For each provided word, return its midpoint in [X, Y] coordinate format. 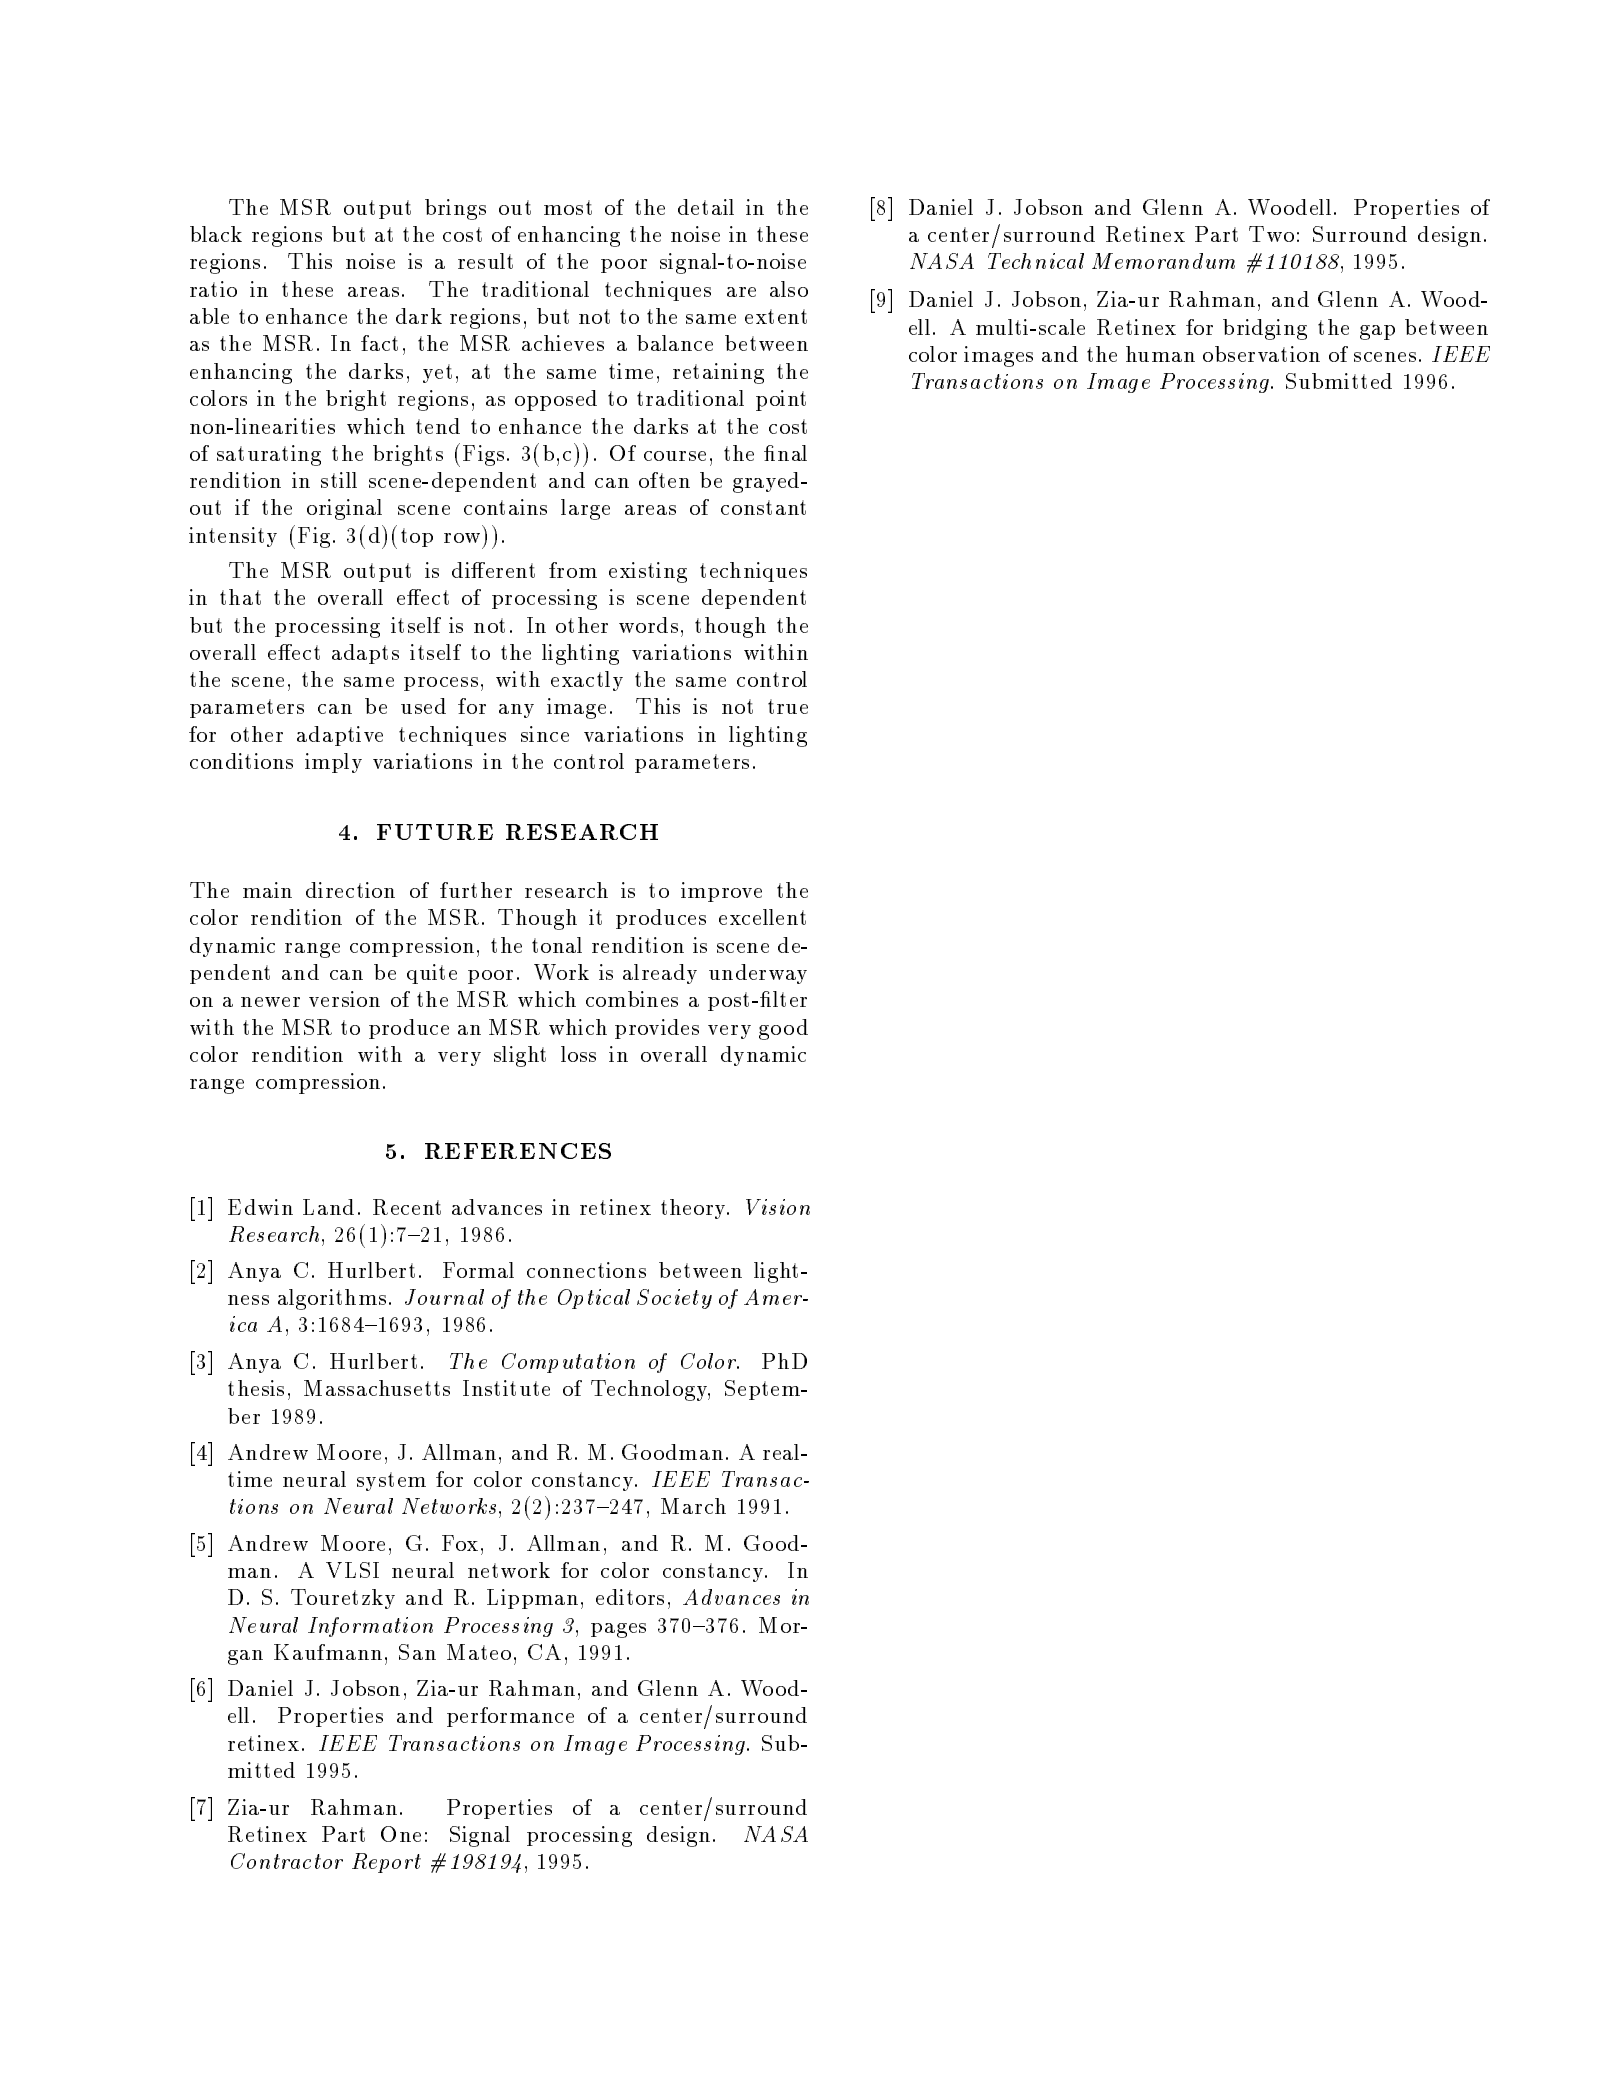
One [401, 1834]
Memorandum [1163, 261]
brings [455, 209]
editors [630, 1597]
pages [618, 1630]
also [789, 289]
